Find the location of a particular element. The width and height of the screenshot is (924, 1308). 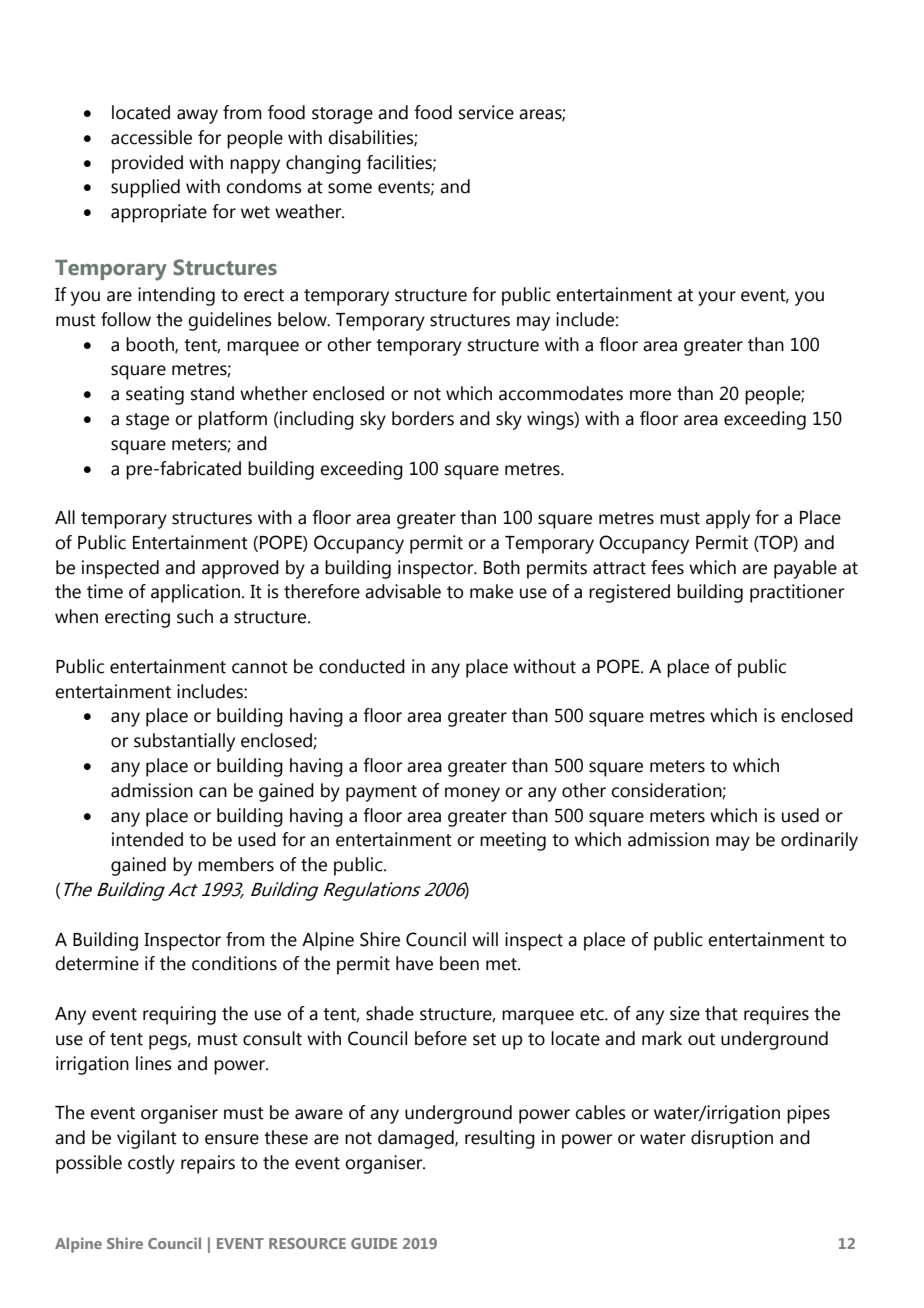

costly is located at coordinates (151, 1164).
